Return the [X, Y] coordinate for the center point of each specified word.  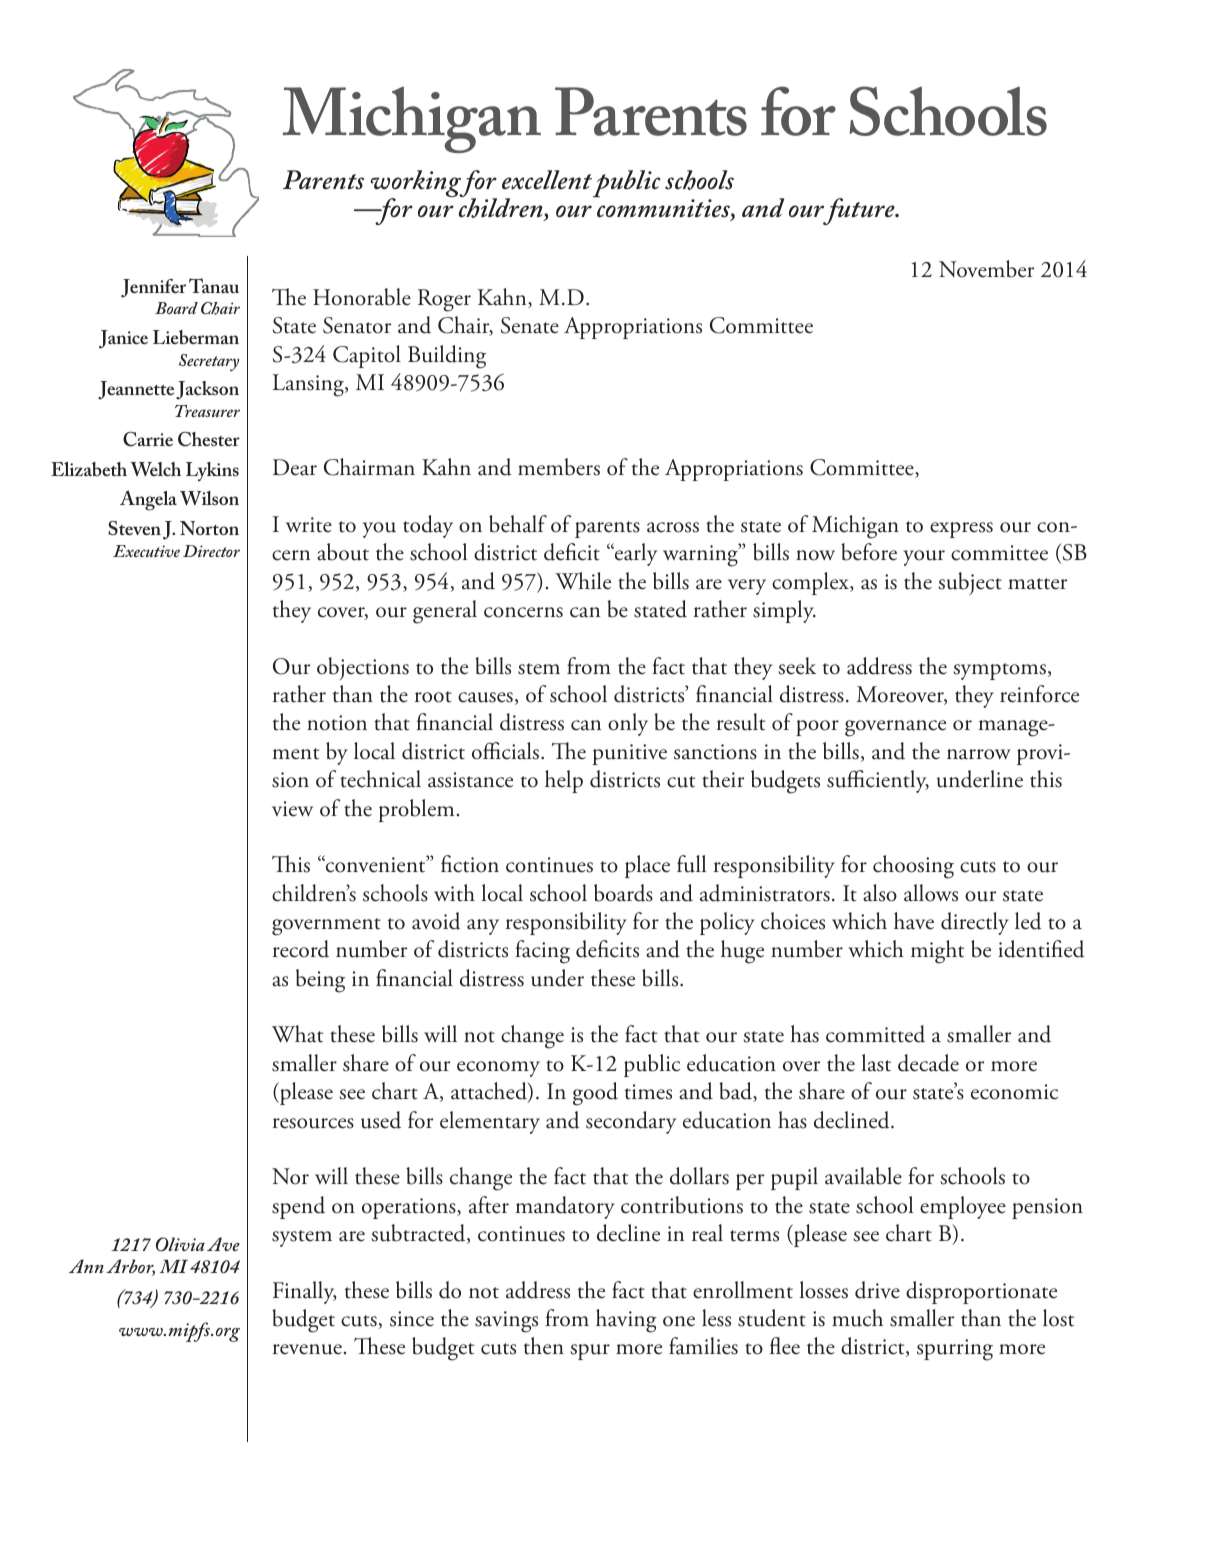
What [297, 1034]
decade [928, 1063]
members [559, 467]
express [961, 530]
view [292, 809]
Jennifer [153, 288]
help [564, 781]
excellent [547, 180]
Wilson [209, 498]
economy [498, 1069]
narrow [979, 754]
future [859, 211]
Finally [305, 1292]
